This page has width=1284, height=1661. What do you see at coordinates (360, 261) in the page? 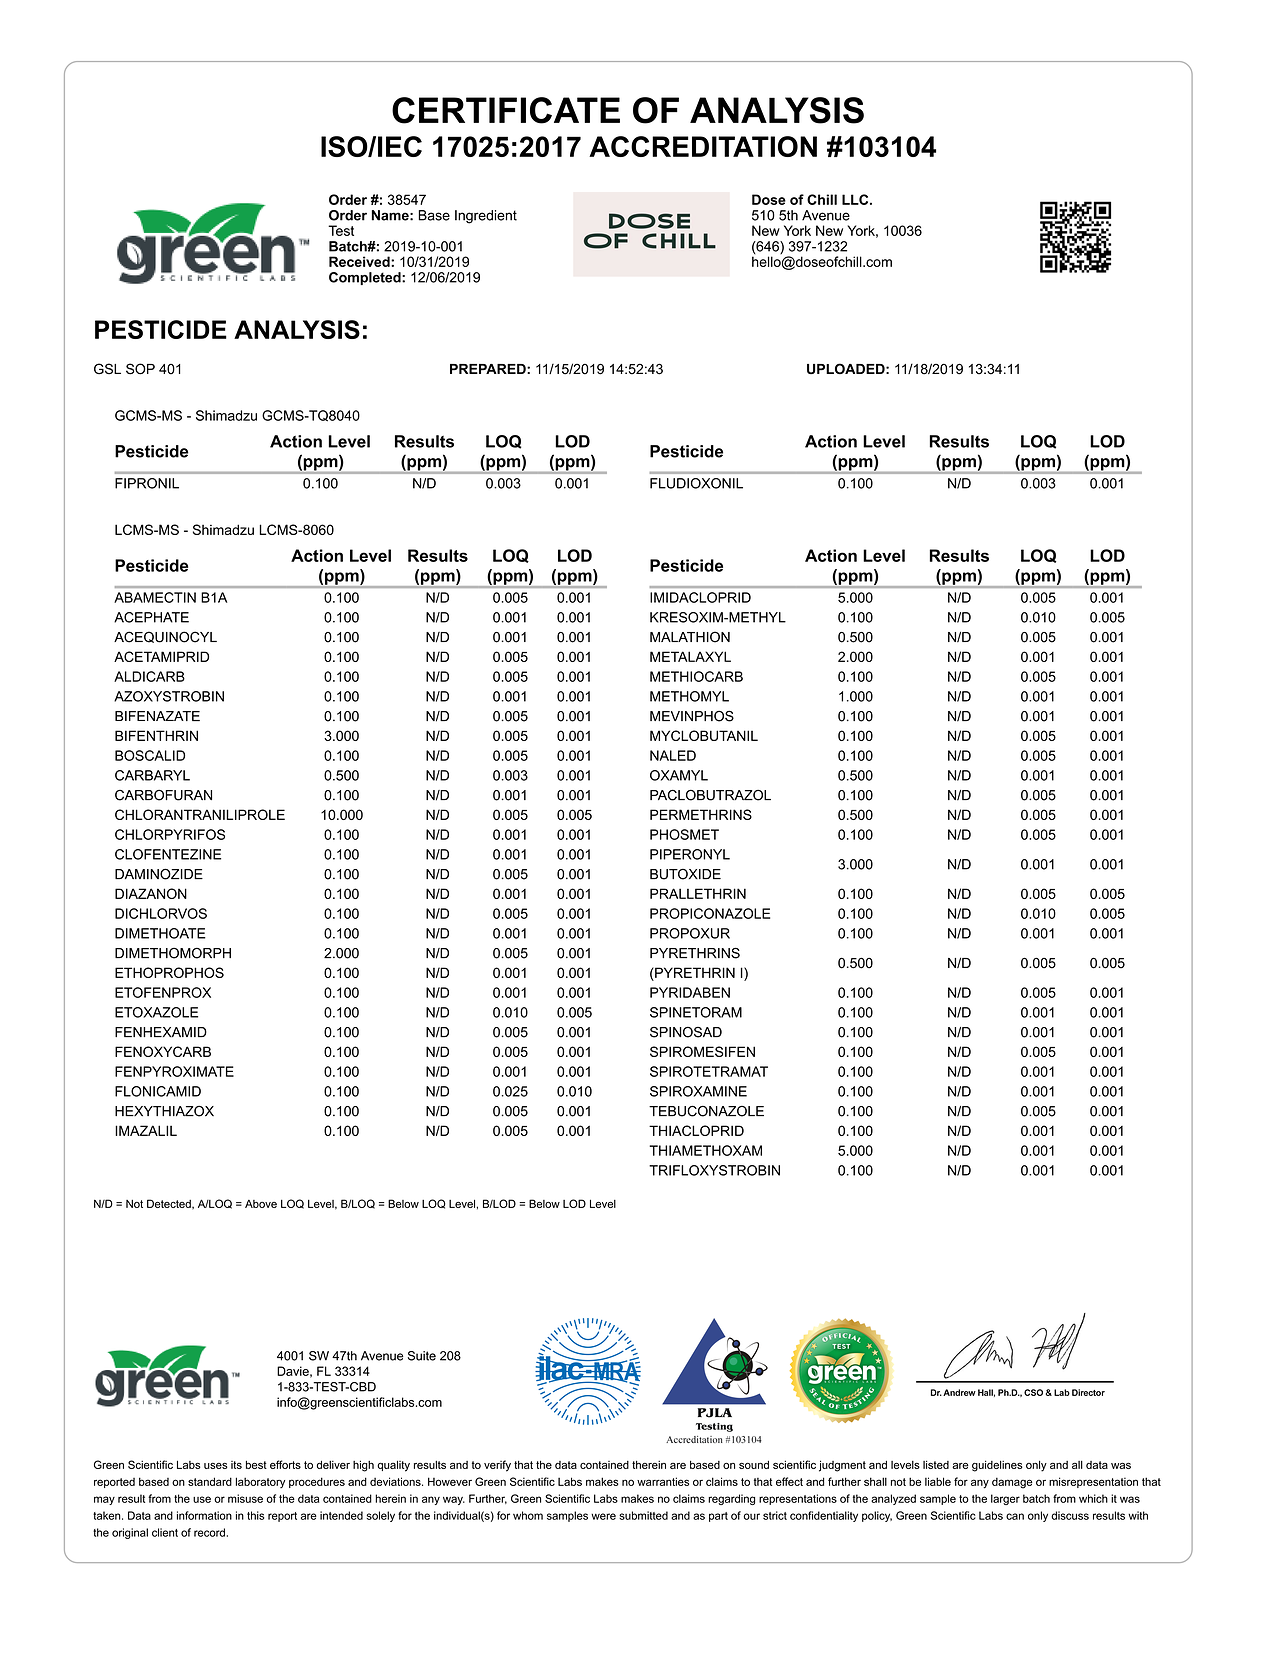
I see `Received` at bounding box center [360, 261].
